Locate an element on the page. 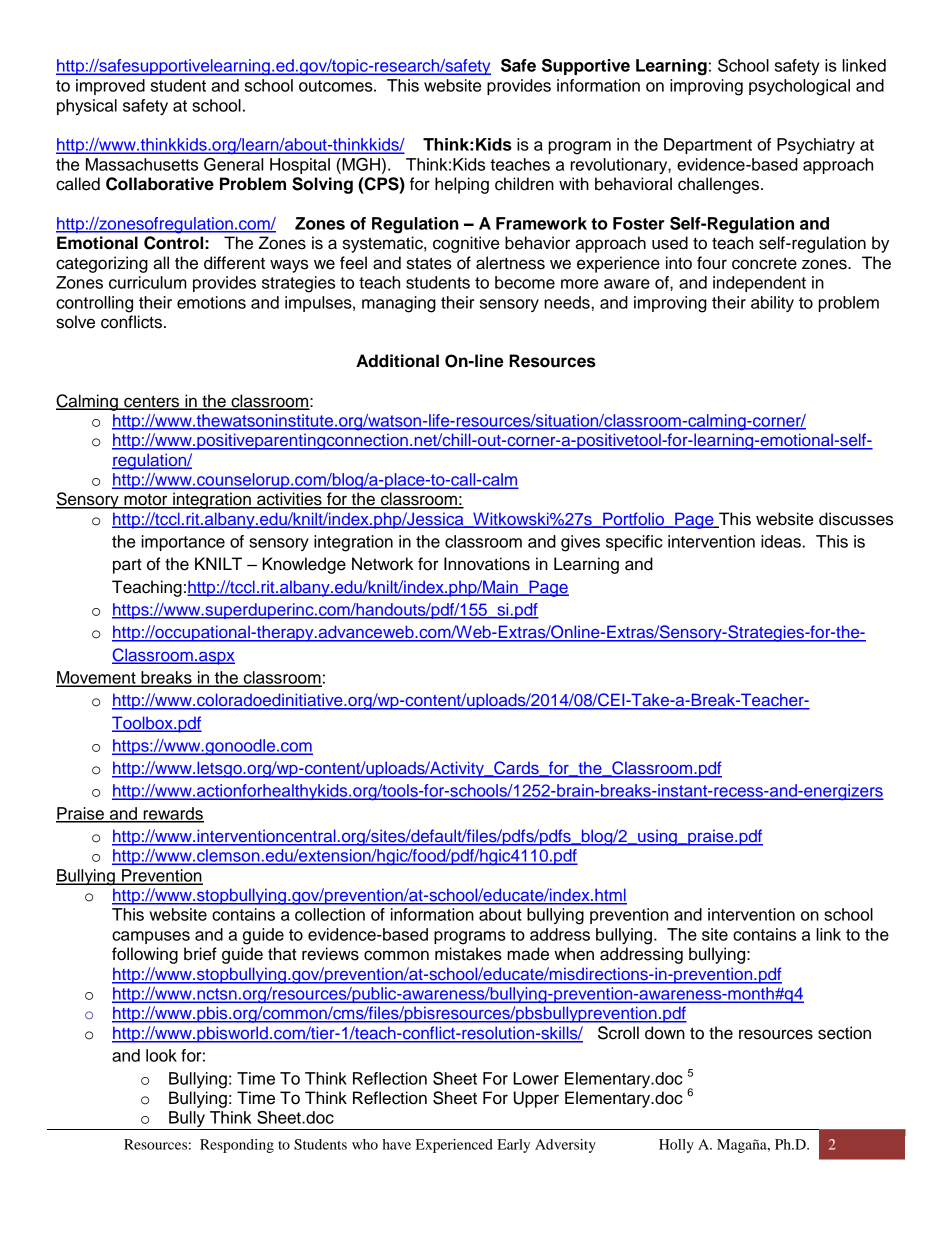 The image size is (952, 1233). Responding is located at coordinates (237, 1146).
